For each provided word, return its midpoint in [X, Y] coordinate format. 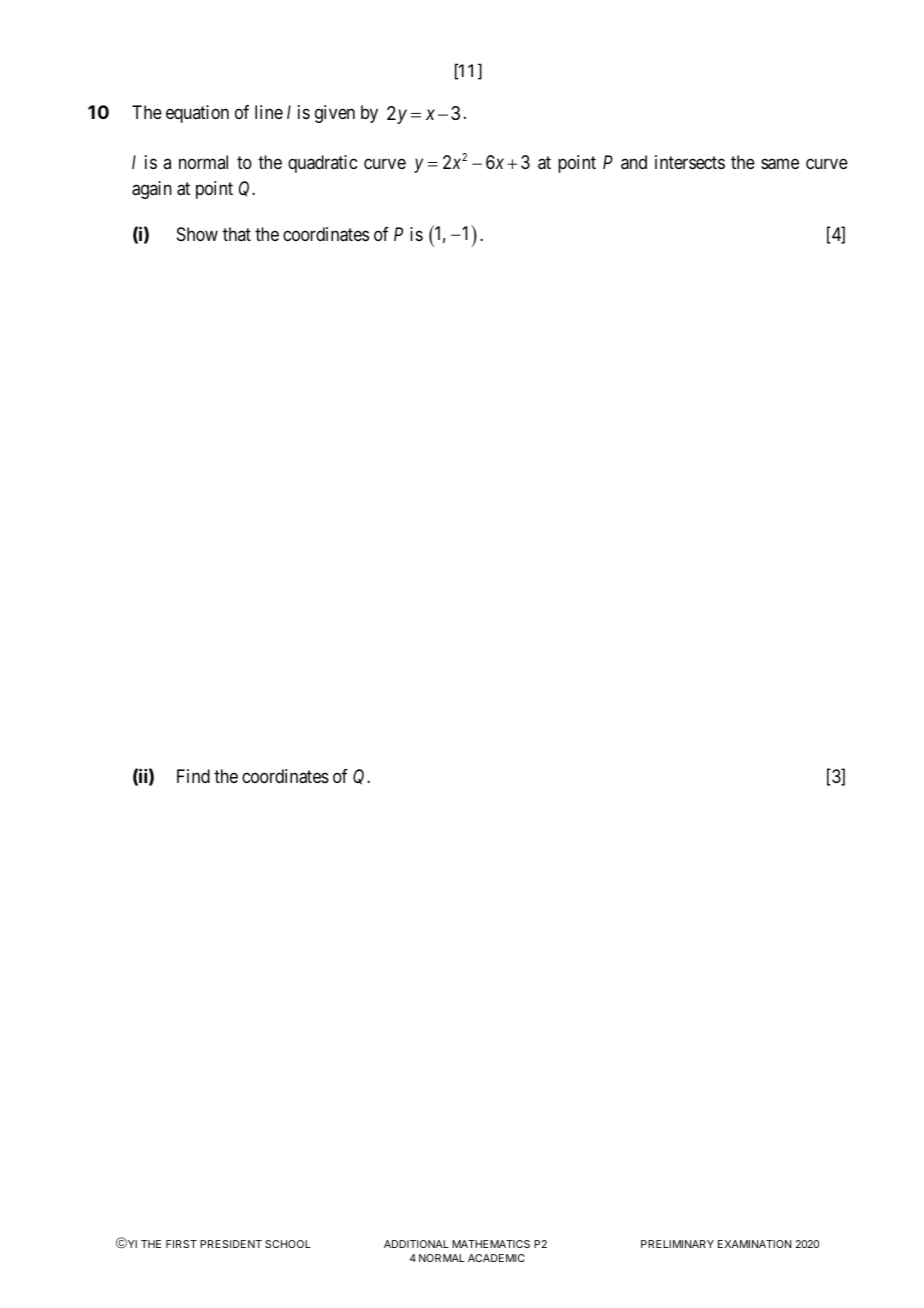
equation [197, 114]
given [335, 114]
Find [193, 776]
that [237, 234]
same [780, 164]
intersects [690, 162]
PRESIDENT [231, 1244]
